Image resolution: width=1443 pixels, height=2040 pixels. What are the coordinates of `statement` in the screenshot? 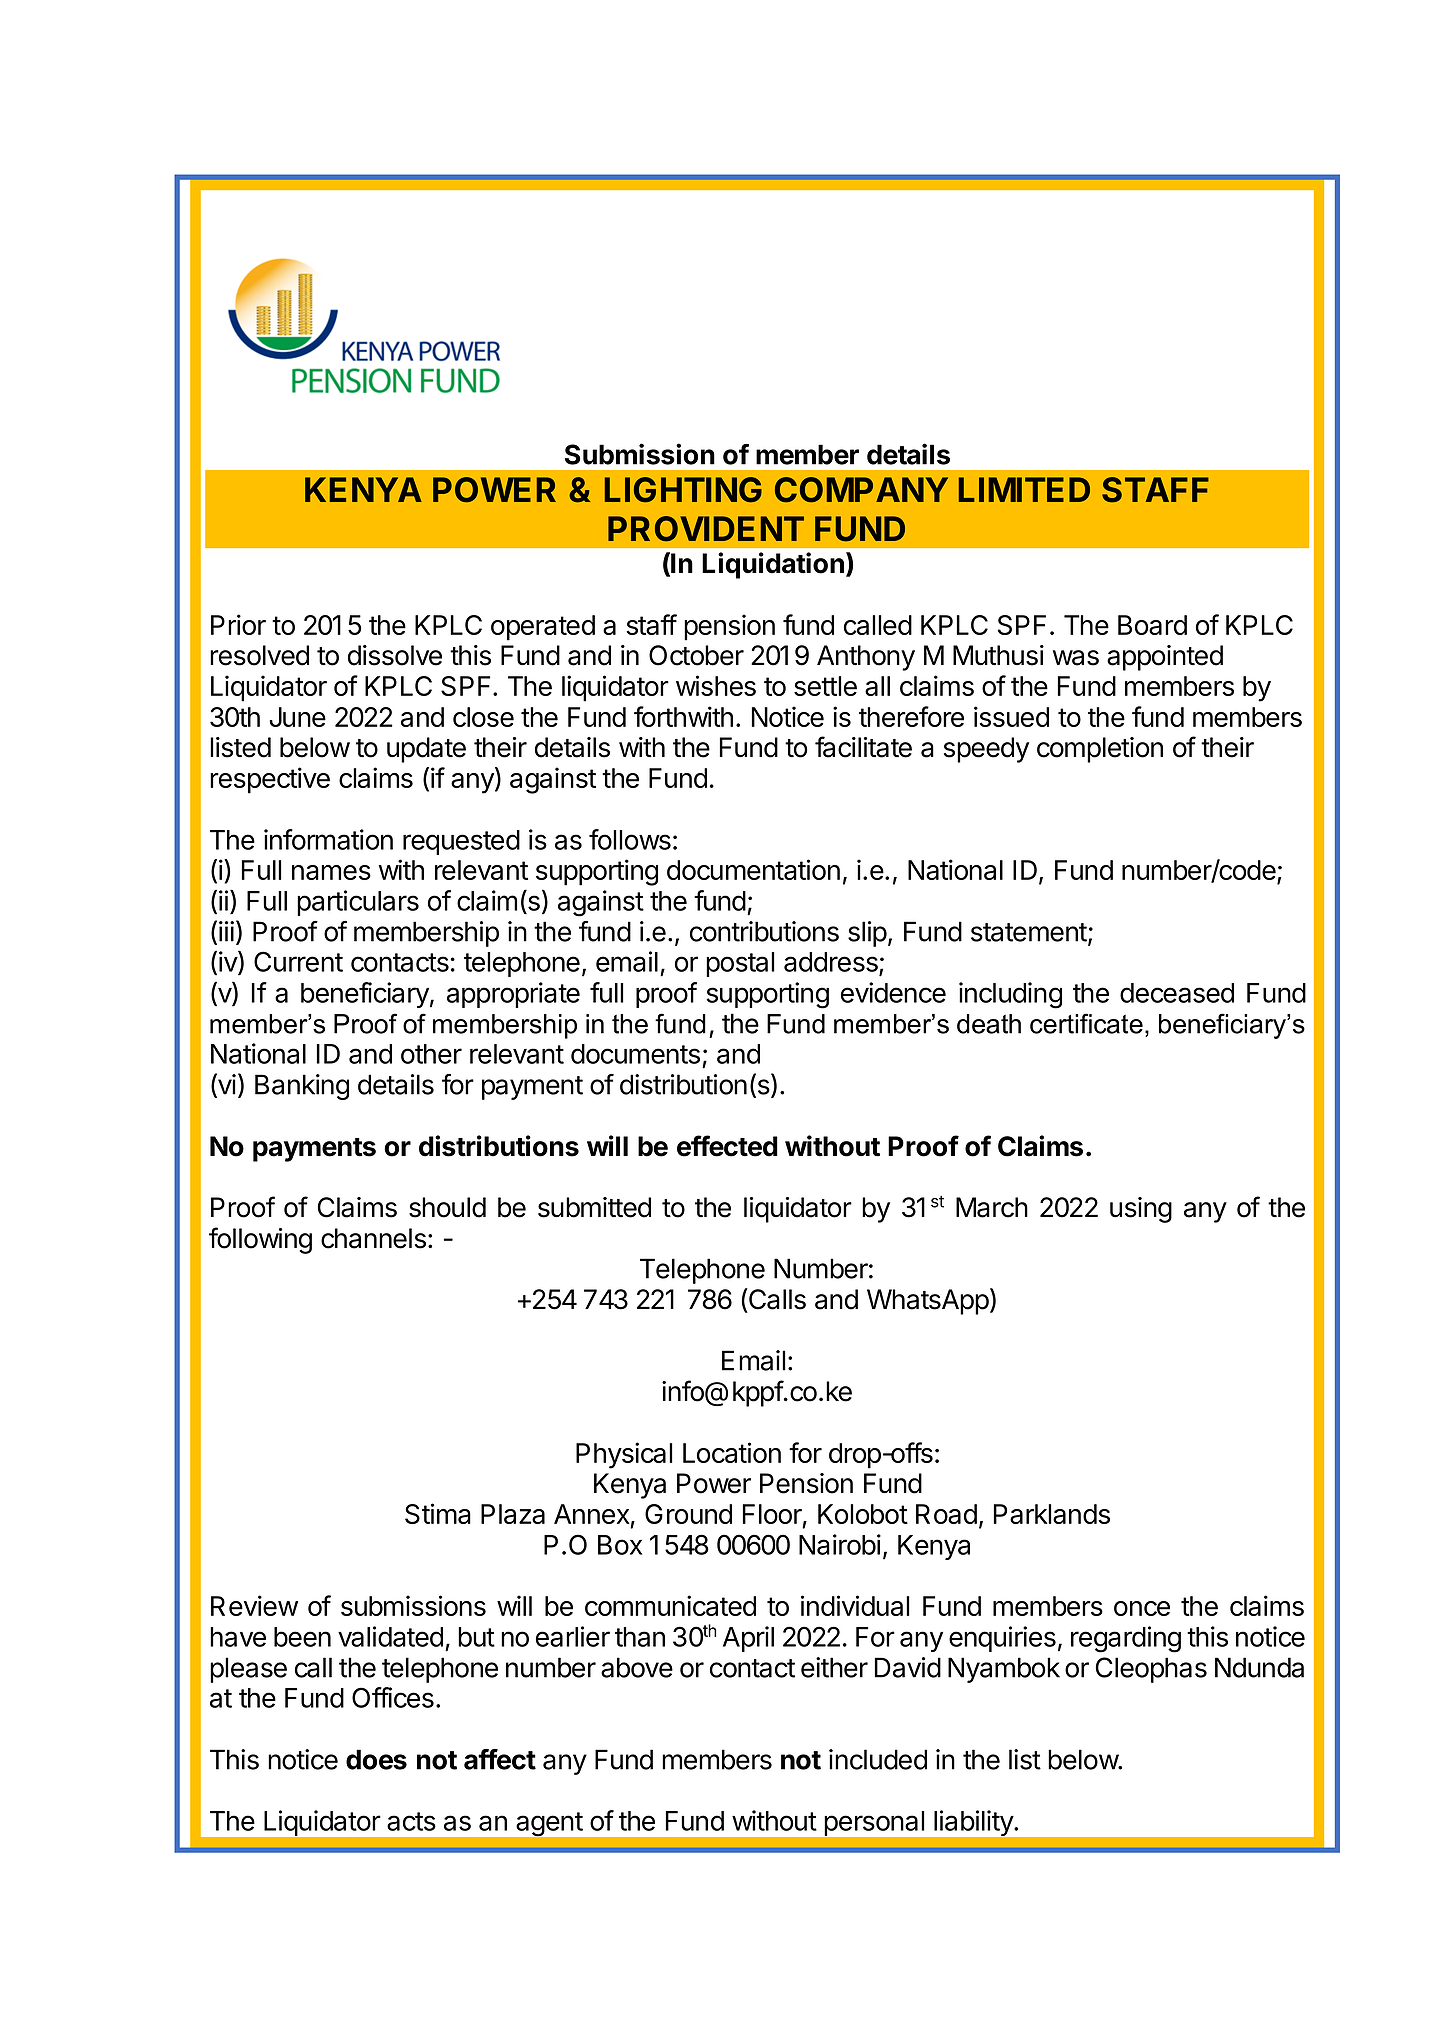 It's located at (1029, 932).
